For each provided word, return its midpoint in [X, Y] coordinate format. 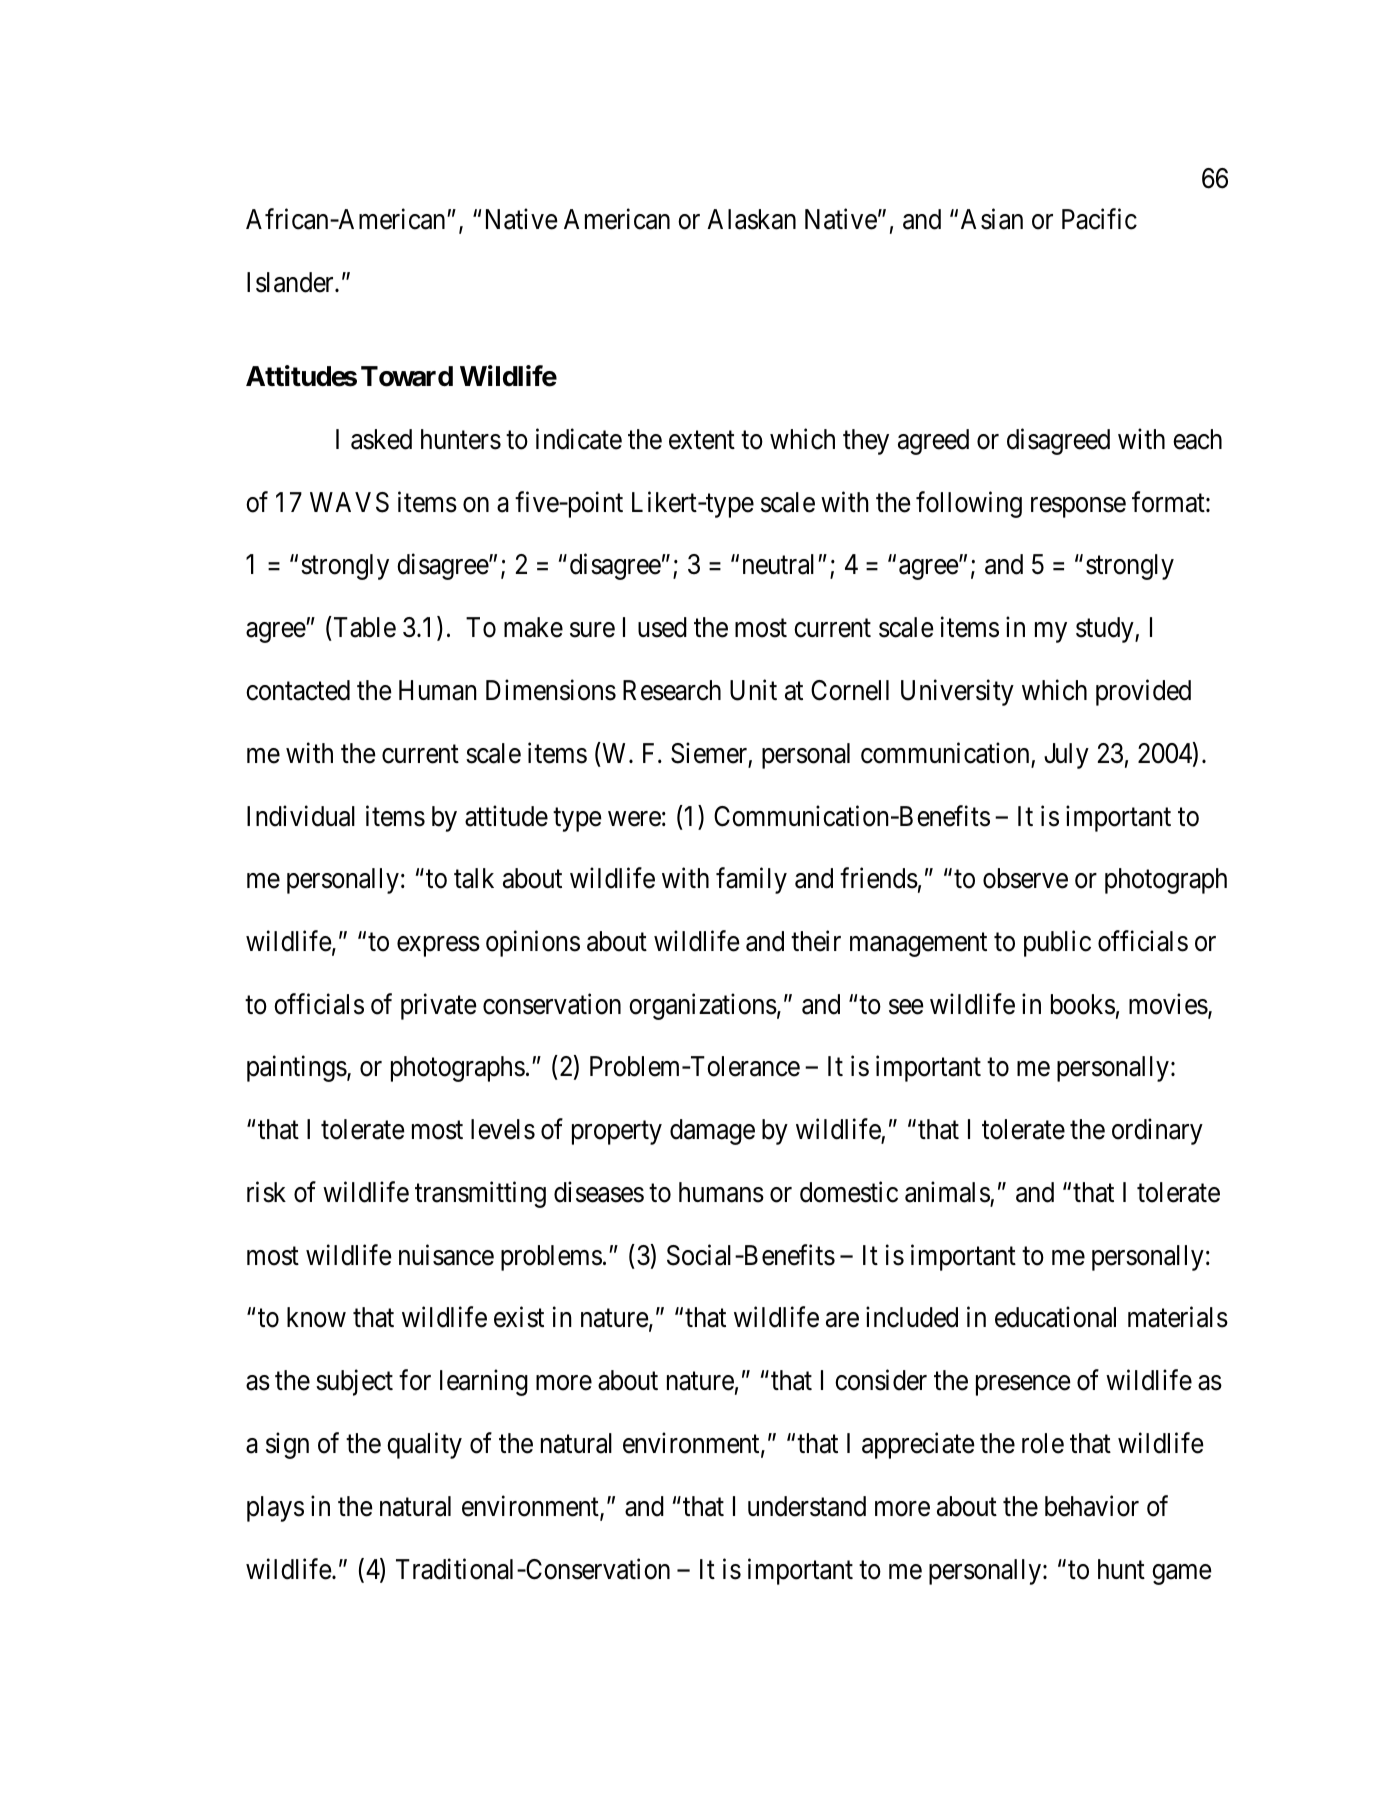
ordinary [1157, 1132]
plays [275, 1509]
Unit [753, 690]
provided [1143, 692]
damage [712, 1132]
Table [365, 627]
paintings [297, 1069]
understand [807, 1506]
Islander [291, 282]
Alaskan [751, 219]
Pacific [1099, 219]
